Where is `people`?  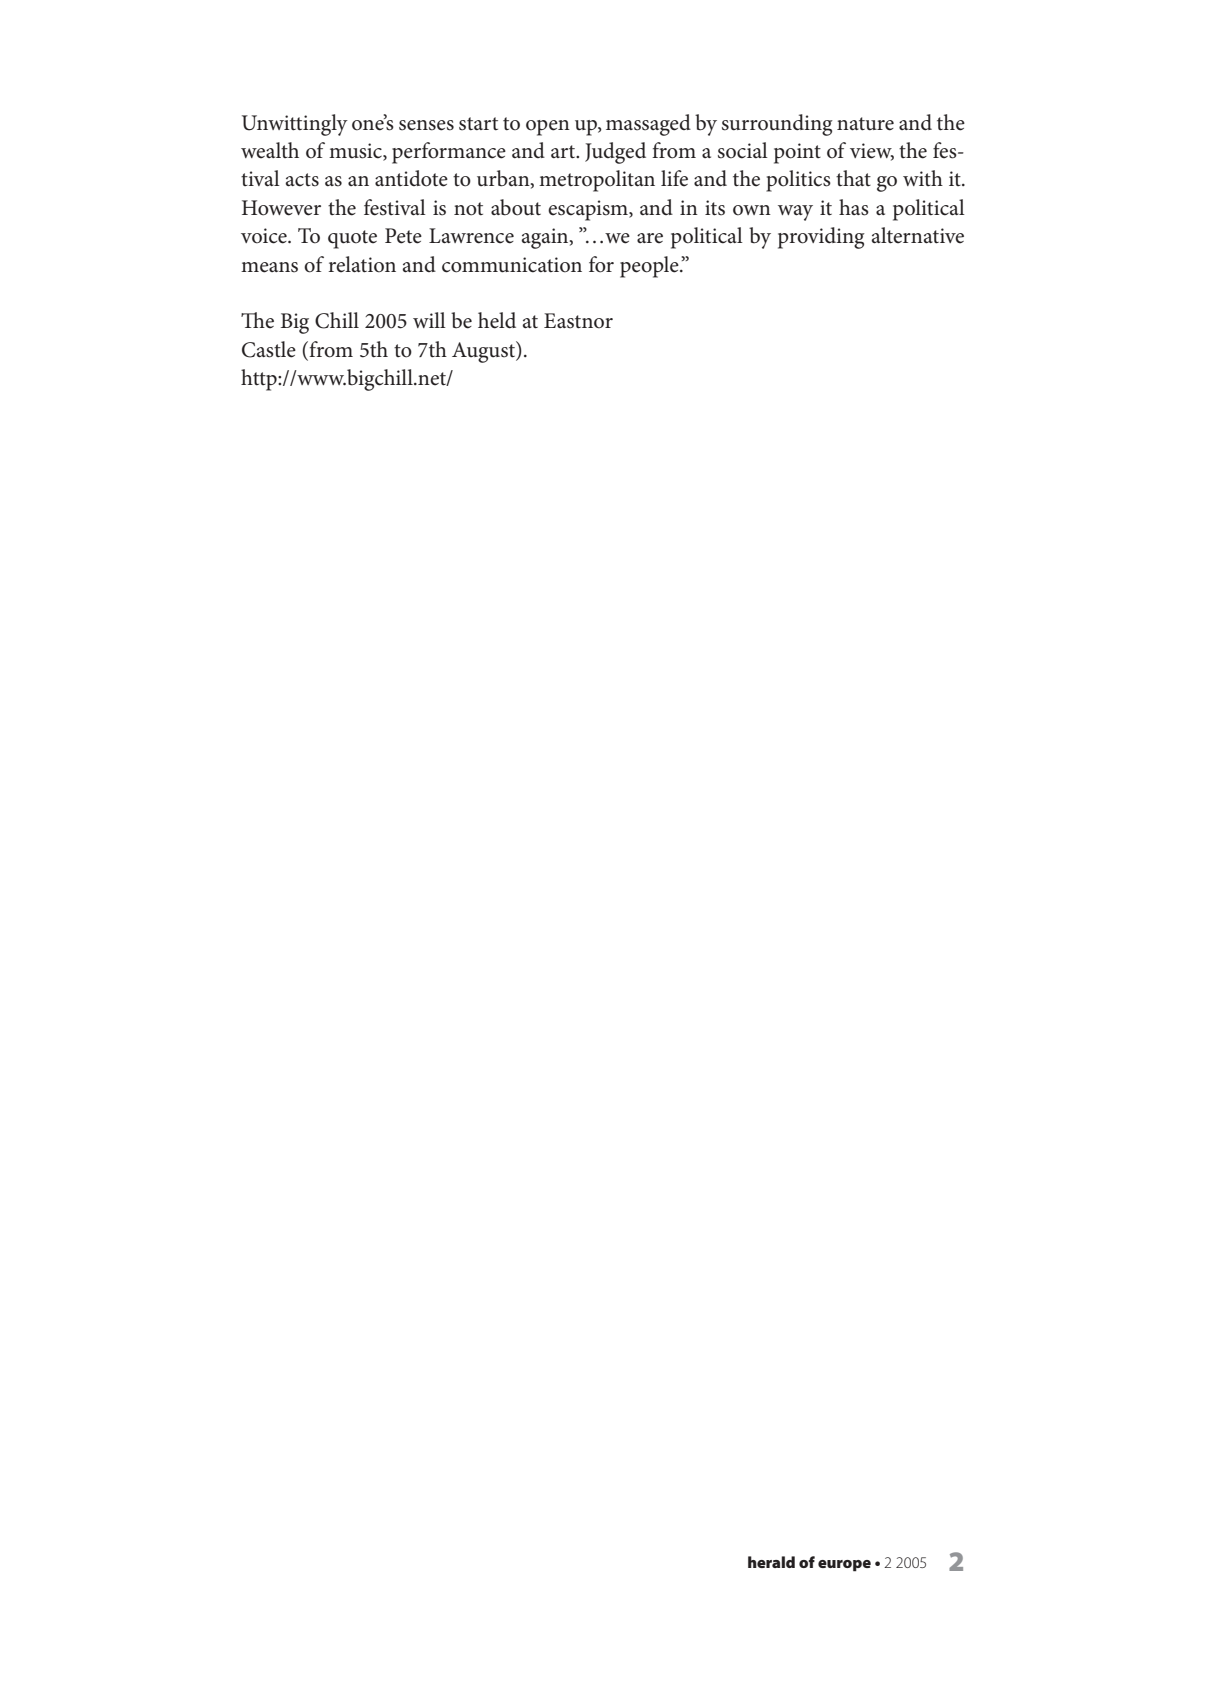
people is located at coordinates (650, 267).
